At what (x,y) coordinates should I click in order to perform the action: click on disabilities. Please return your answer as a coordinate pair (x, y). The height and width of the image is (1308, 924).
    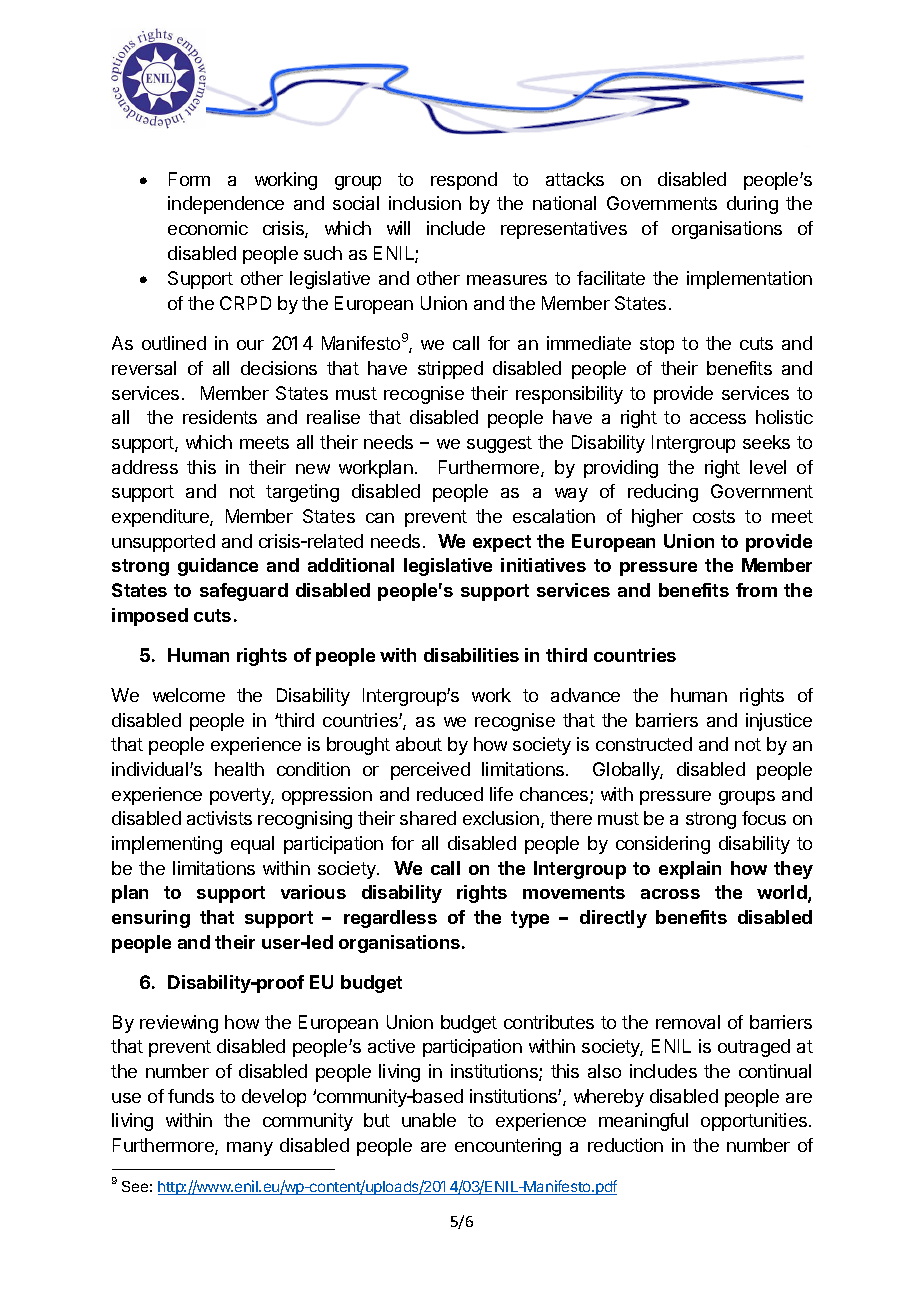
    Looking at the image, I should click on (471, 655).
